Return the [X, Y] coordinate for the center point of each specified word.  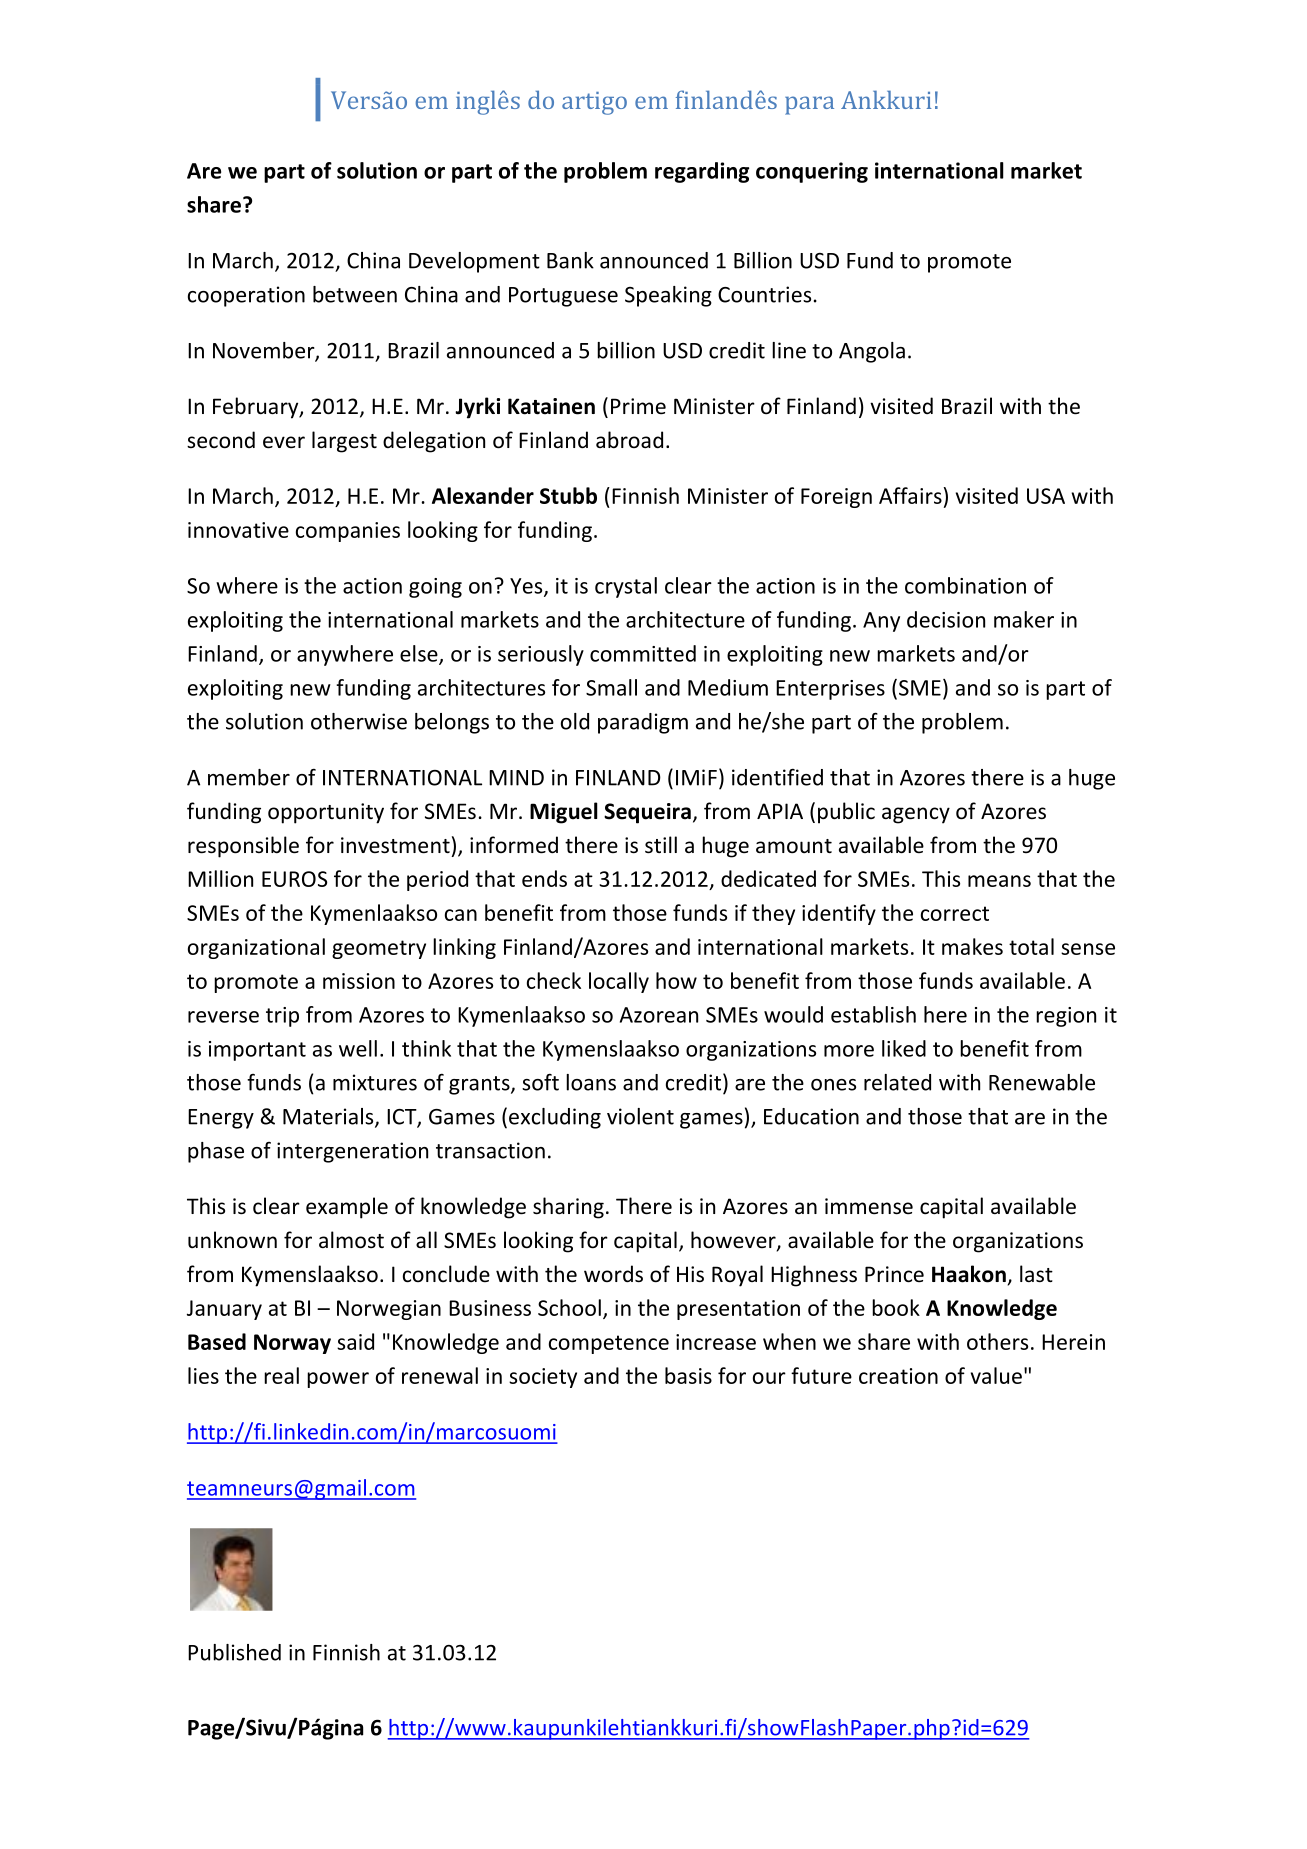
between [355, 294]
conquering [812, 172]
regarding [702, 172]
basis [688, 1375]
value [996, 1375]
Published [234, 1652]
